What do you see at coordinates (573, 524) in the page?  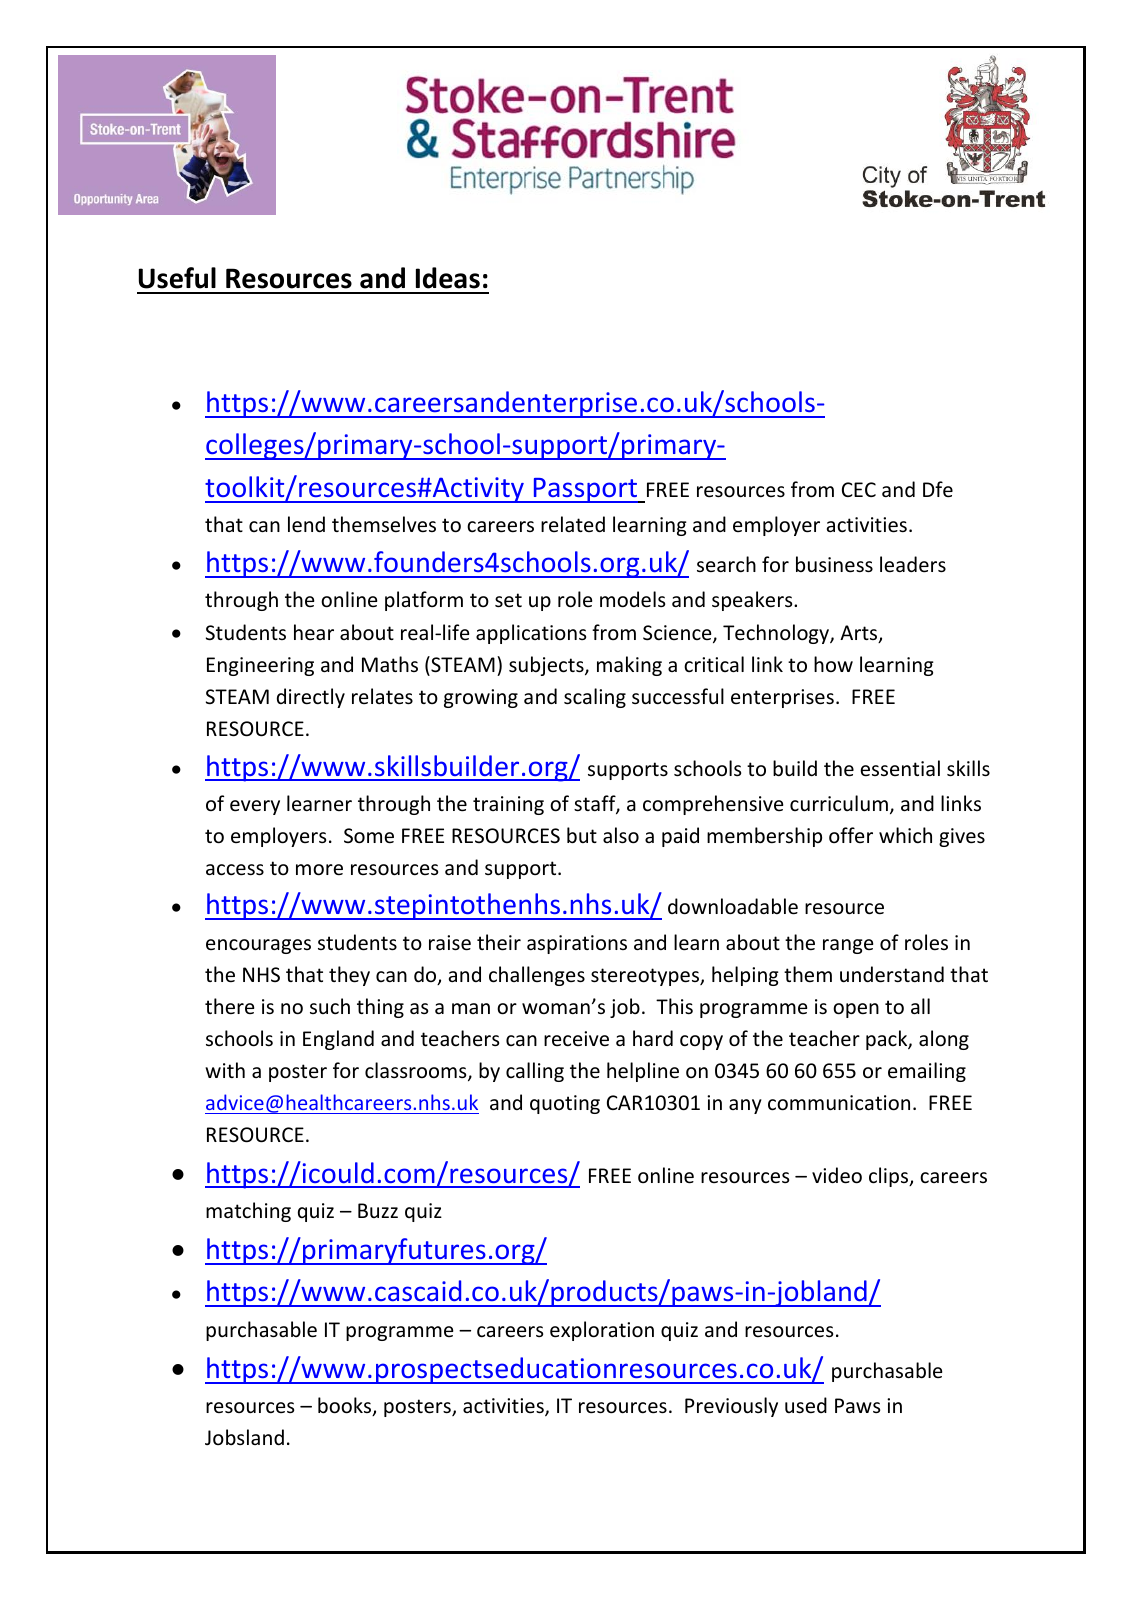 I see `related` at bounding box center [573, 524].
